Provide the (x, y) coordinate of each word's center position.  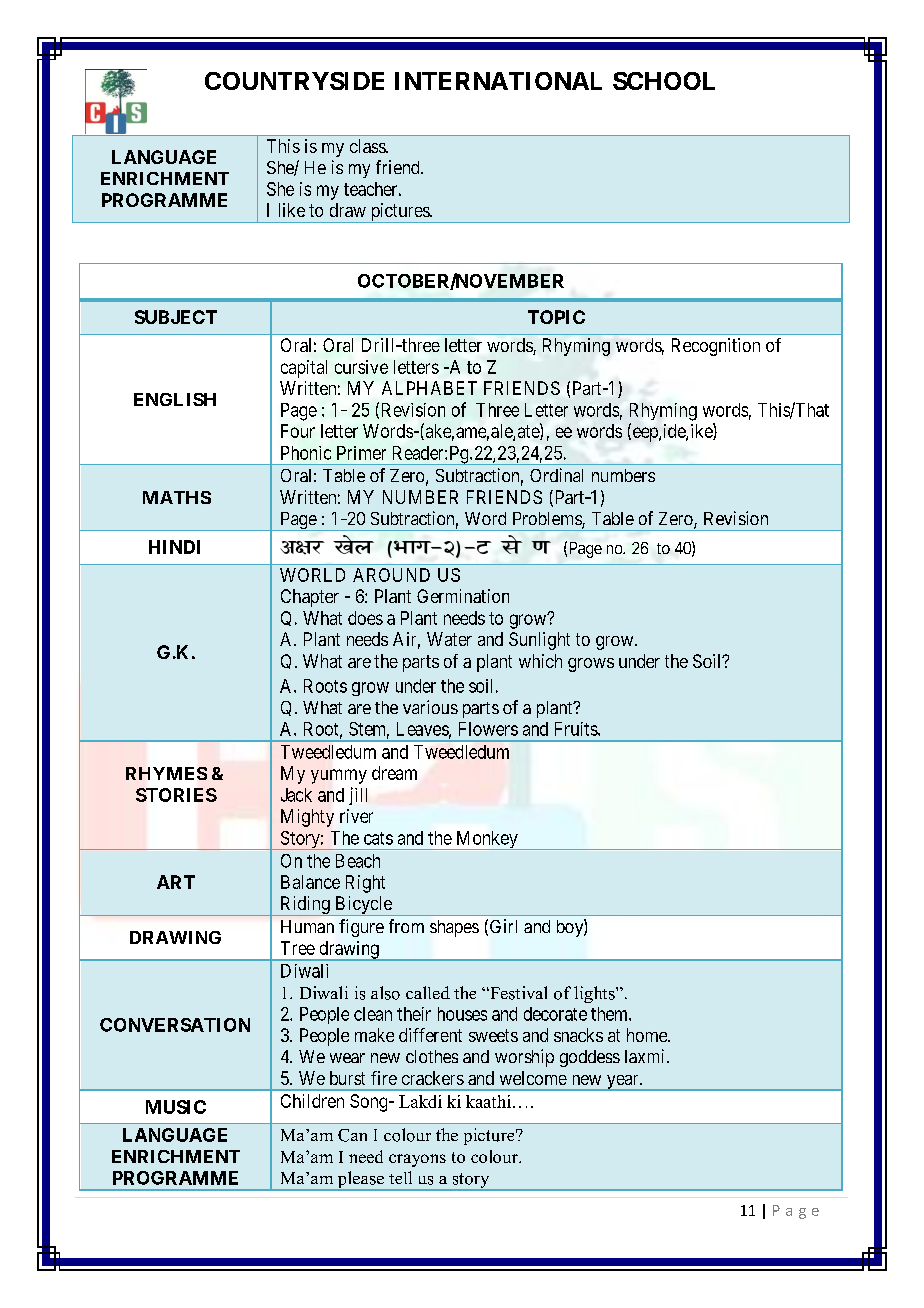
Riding (305, 906)
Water (449, 639)
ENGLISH (175, 399)
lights (595, 994)
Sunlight (539, 641)
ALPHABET (429, 388)
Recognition (716, 347)
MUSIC (176, 1107)
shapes (454, 928)
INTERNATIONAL (498, 81)
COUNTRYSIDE (294, 81)
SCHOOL (664, 81)
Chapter (310, 598)
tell (400, 1177)
